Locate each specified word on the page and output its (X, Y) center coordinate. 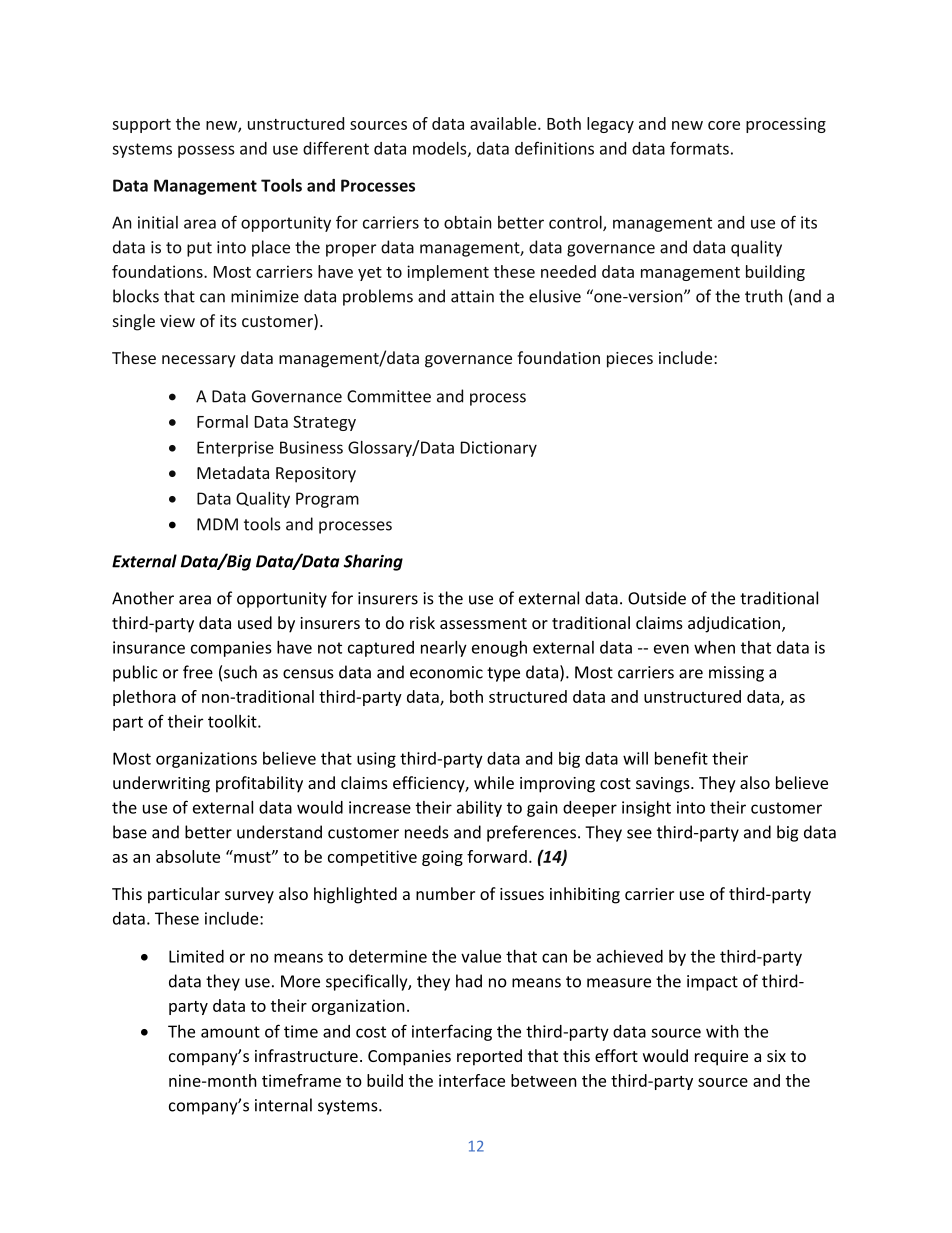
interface (472, 1080)
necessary (199, 361)
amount (230, 1032)
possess (206, 151)
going (442, 858)
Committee (389, 396)
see (639, 834)
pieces (630, 360)
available (504, 123)
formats (699, 148)
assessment (483, 623)
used (255, 622)
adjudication (735, 624)
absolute (188, 856)
